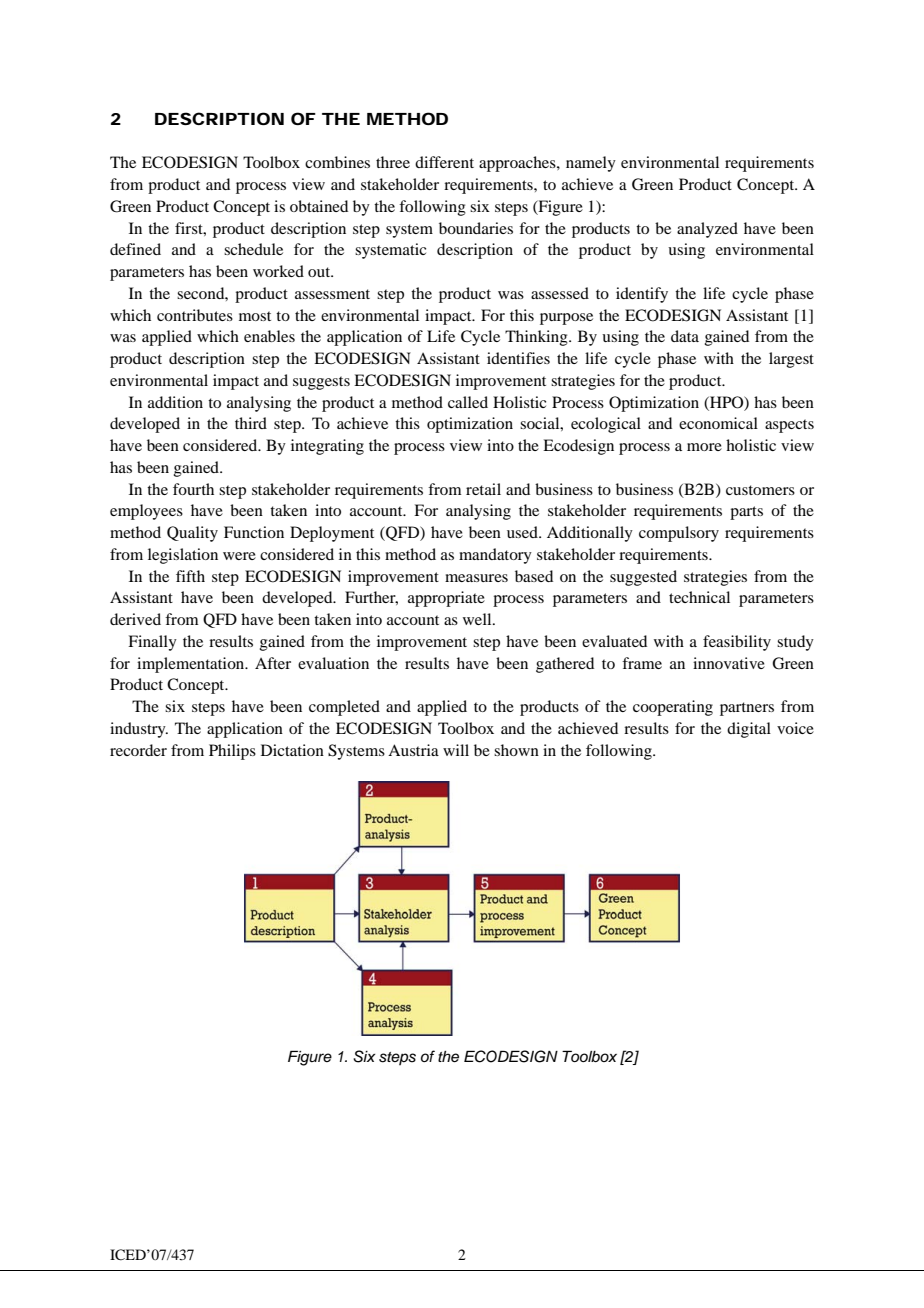 The height and width of the image is (1308, 924). What do you see at coordinates (319, 206) in the image?
I see `obtained` at bounding box center [319, 206].
